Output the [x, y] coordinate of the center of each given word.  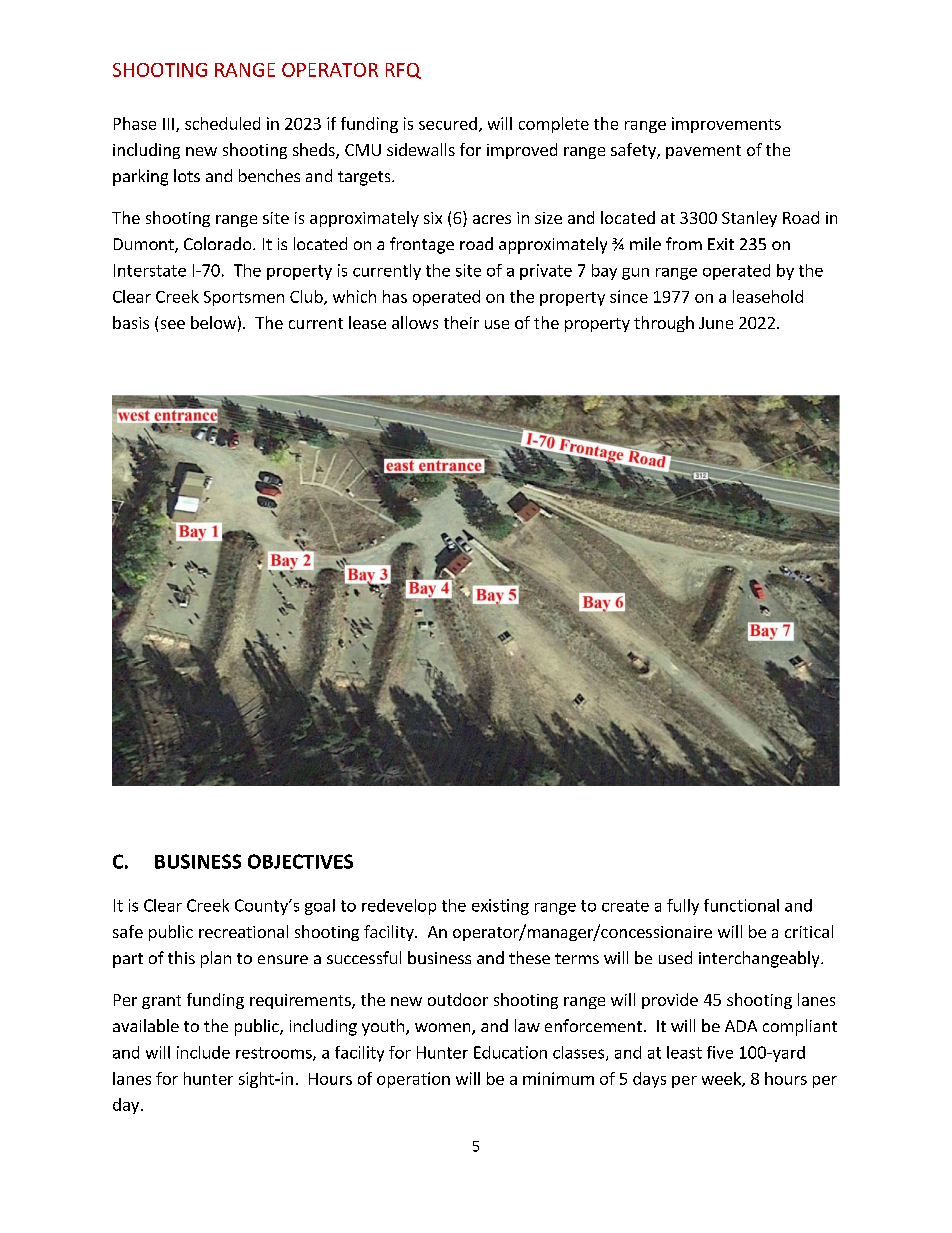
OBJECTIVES [300, 861]
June [716, 323]
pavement [703, 152]
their [461, 322]
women [444, 1029]
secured [448, 123]
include [203, 1052]
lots [187, 175]
